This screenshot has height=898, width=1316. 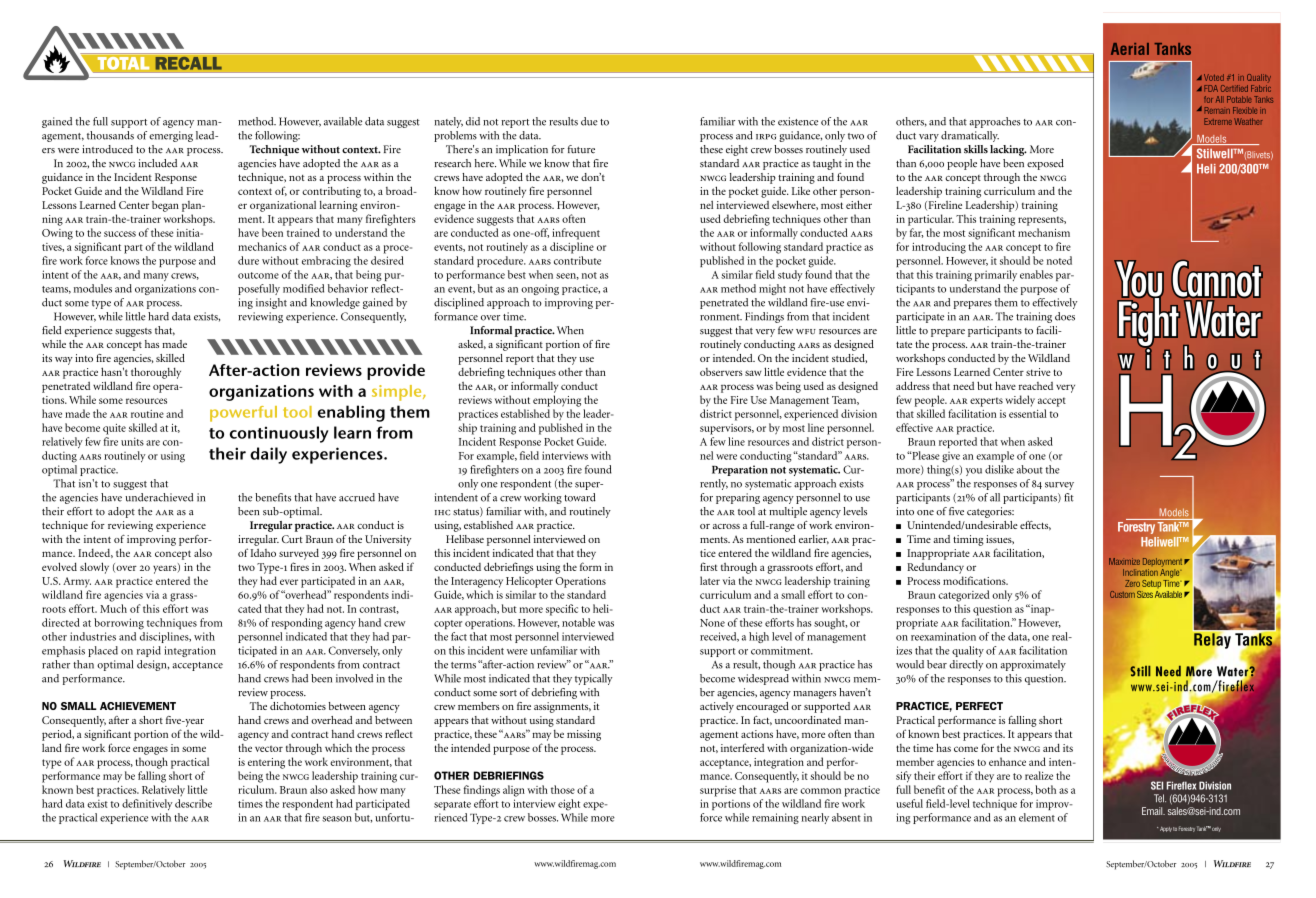 I want to click on emerging, so click(x=171, y=136).
